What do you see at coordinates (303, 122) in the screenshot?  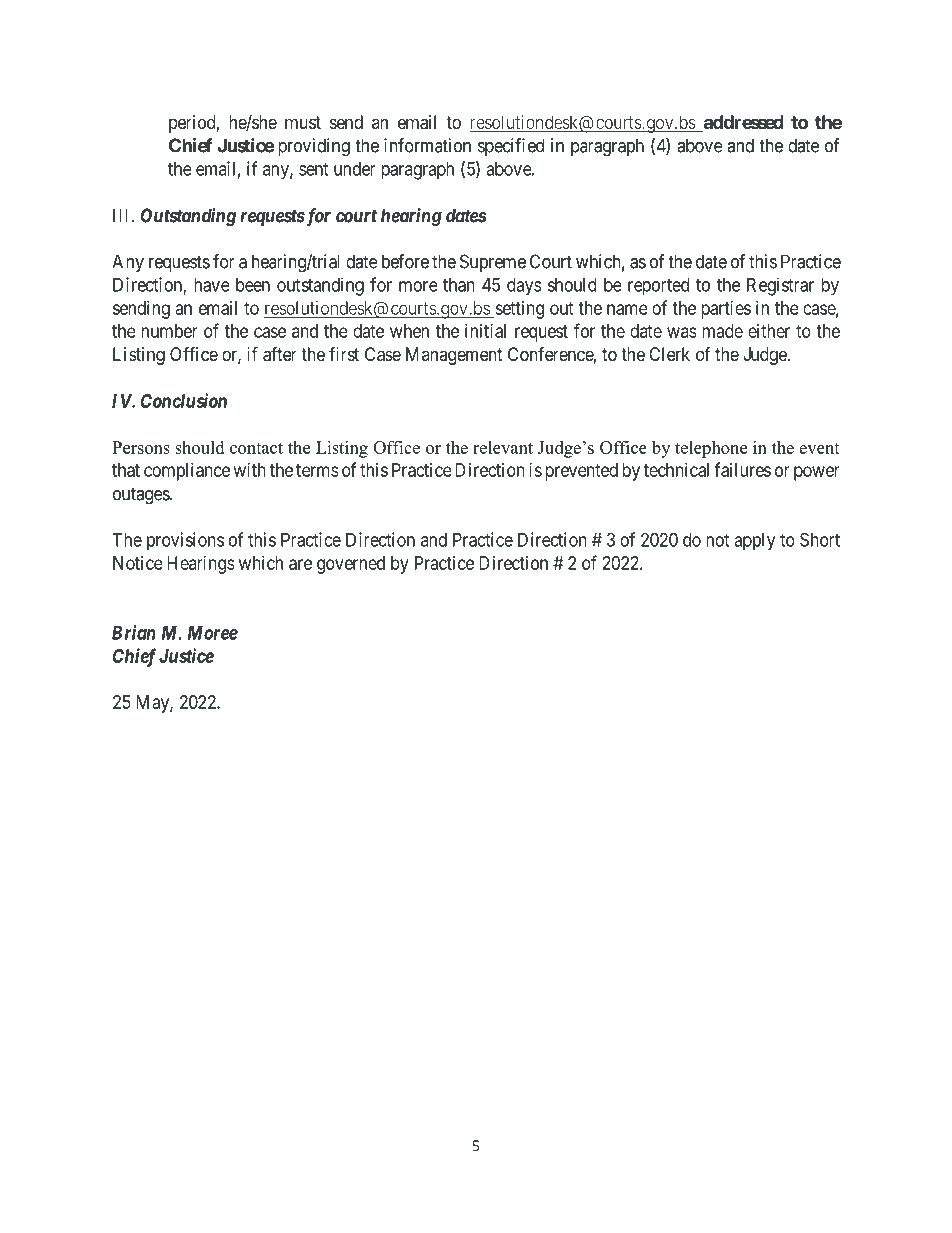 I see `must` at bounding box center [303, 122].
